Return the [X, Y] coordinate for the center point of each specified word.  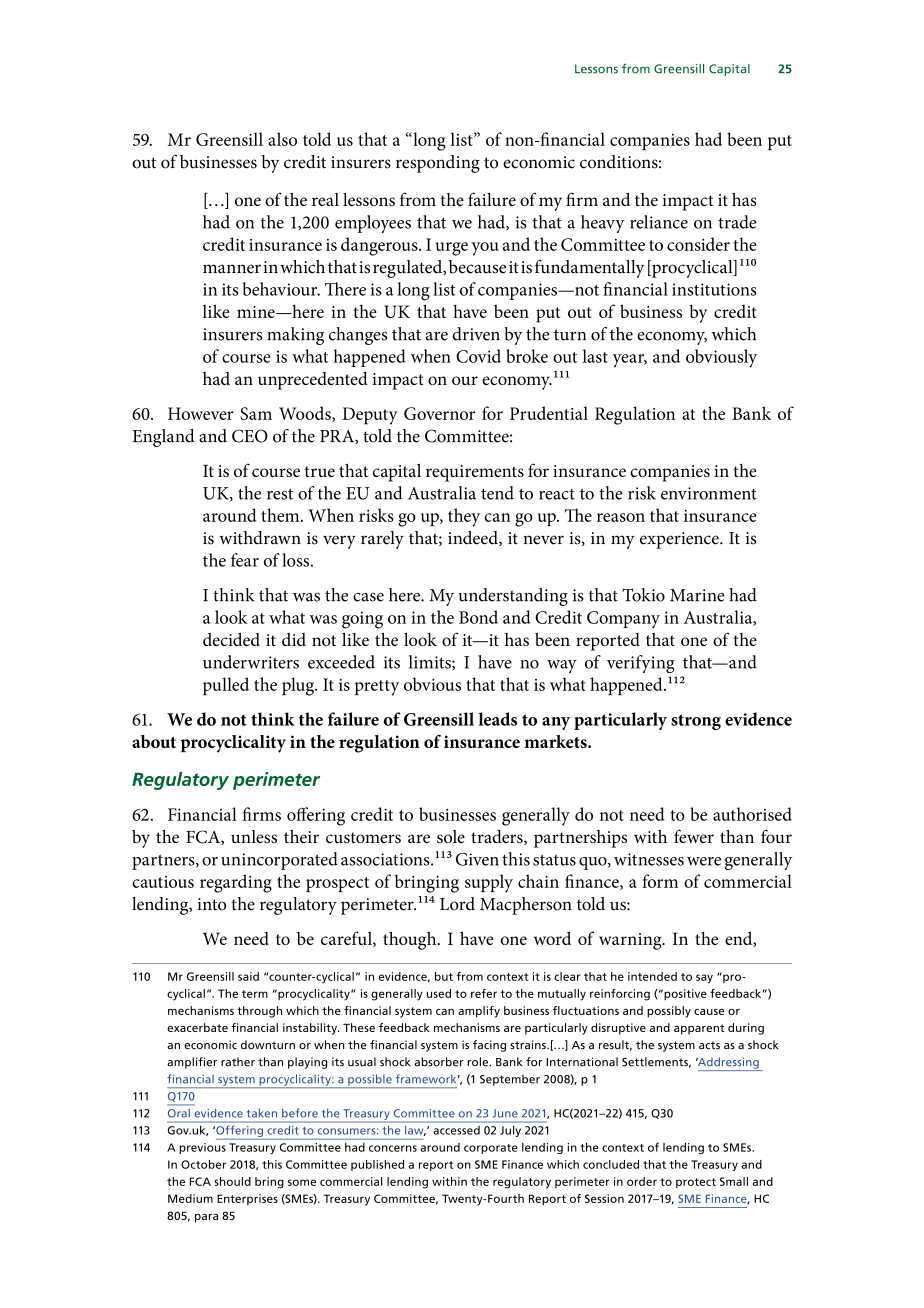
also [282, 139]
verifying [641, 664]
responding [438, 164]
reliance [659, 222]
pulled [226, 686]
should [232, 1181]
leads [498, 719]
